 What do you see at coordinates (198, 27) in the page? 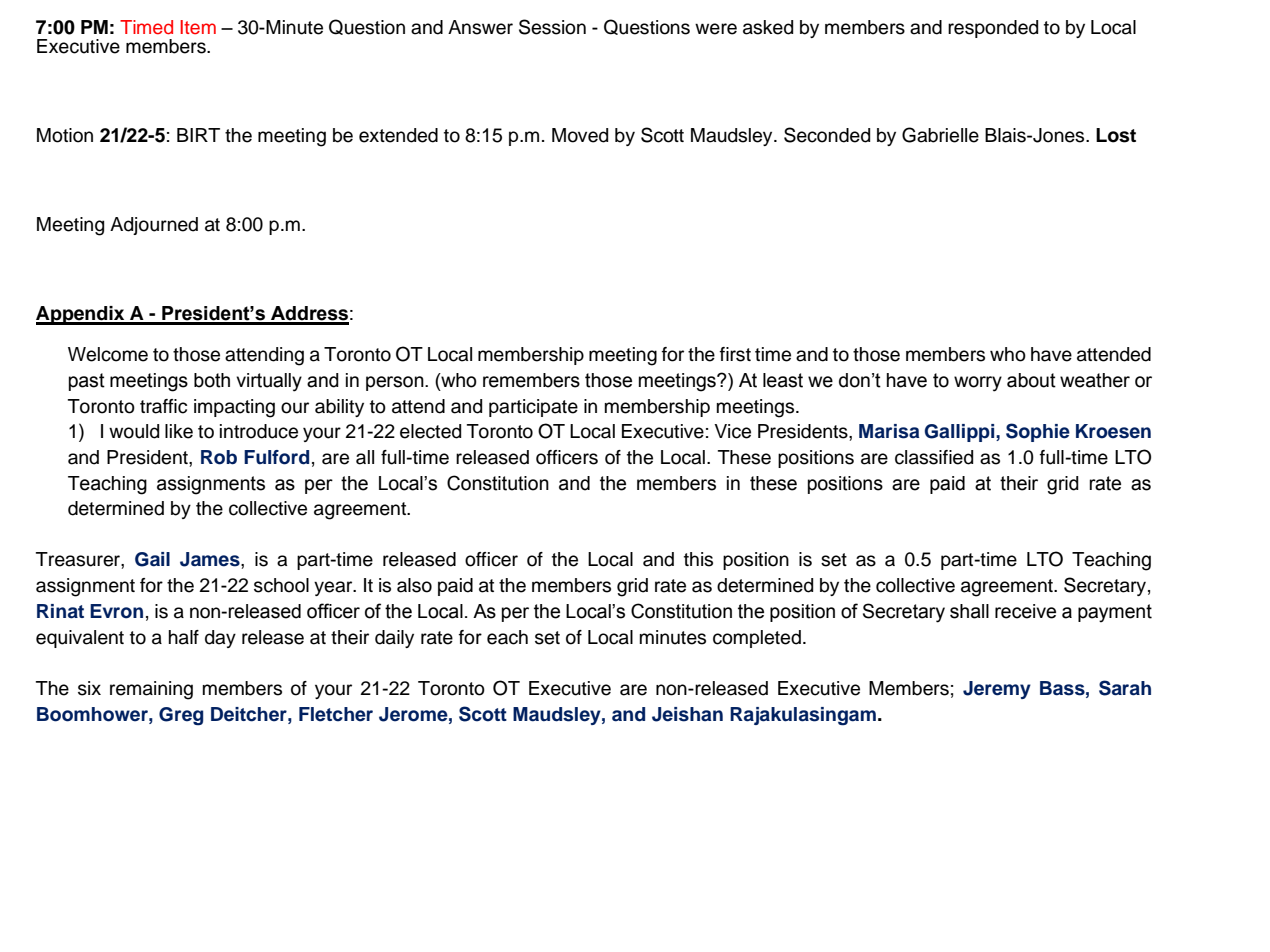
I see `Item` at bounding box center [198, 27].
